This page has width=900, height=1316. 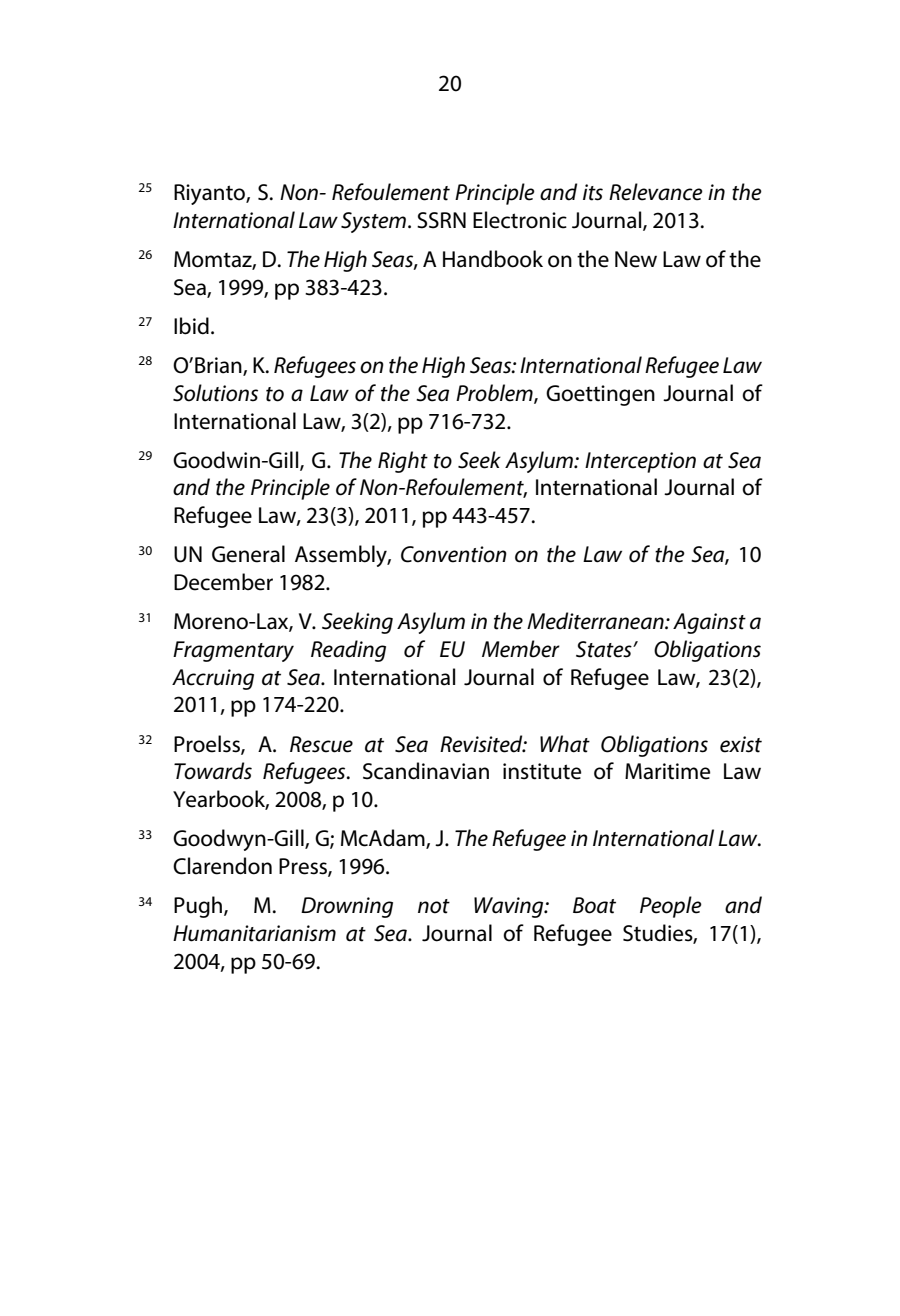 What do you see at coordinates (373, 222) in the page?
I see `System` at bounding box center [373, 222].
